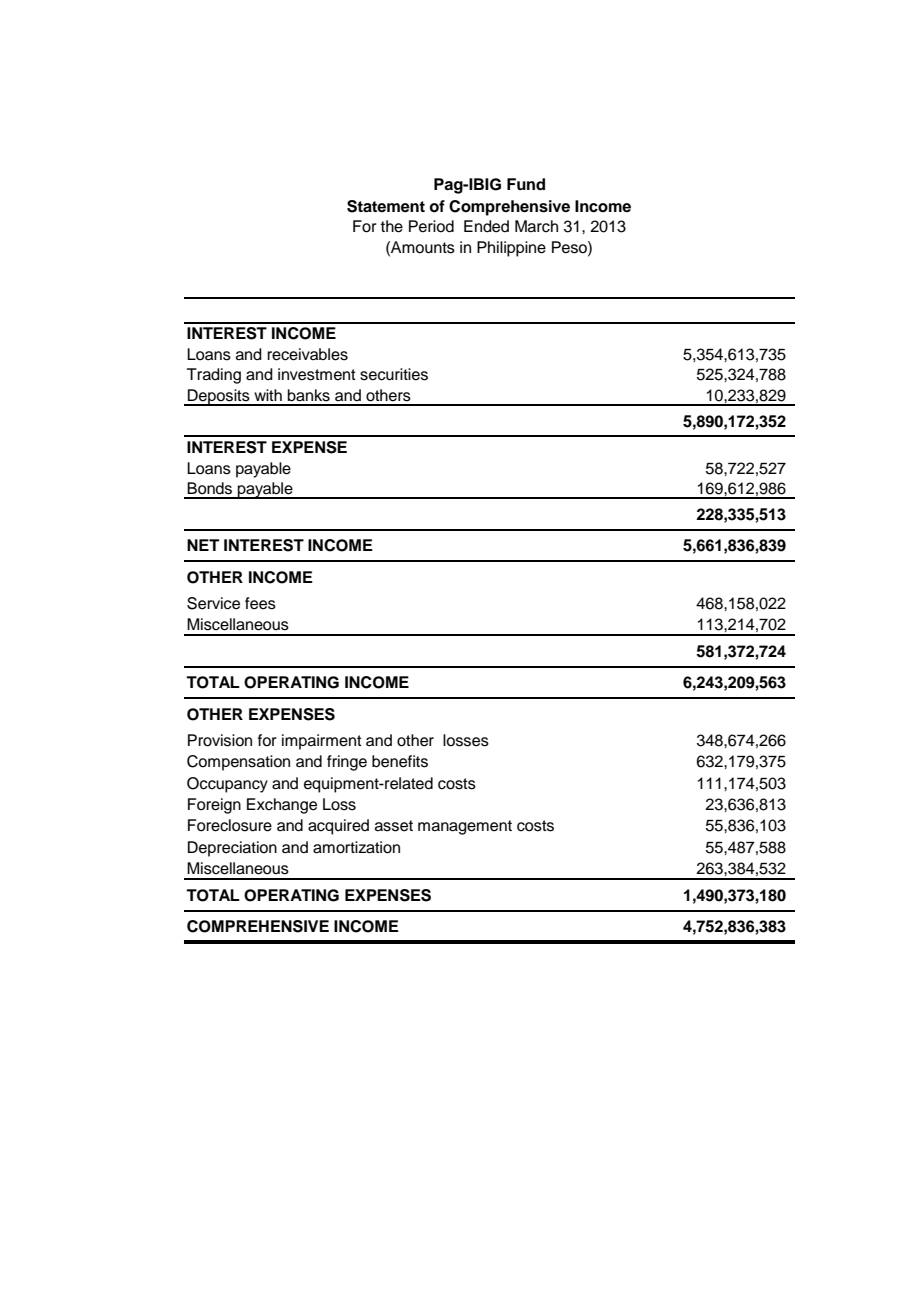  Describe the element at coordinates (230, 825) in the document. I see `Foreclosure` at that location.
